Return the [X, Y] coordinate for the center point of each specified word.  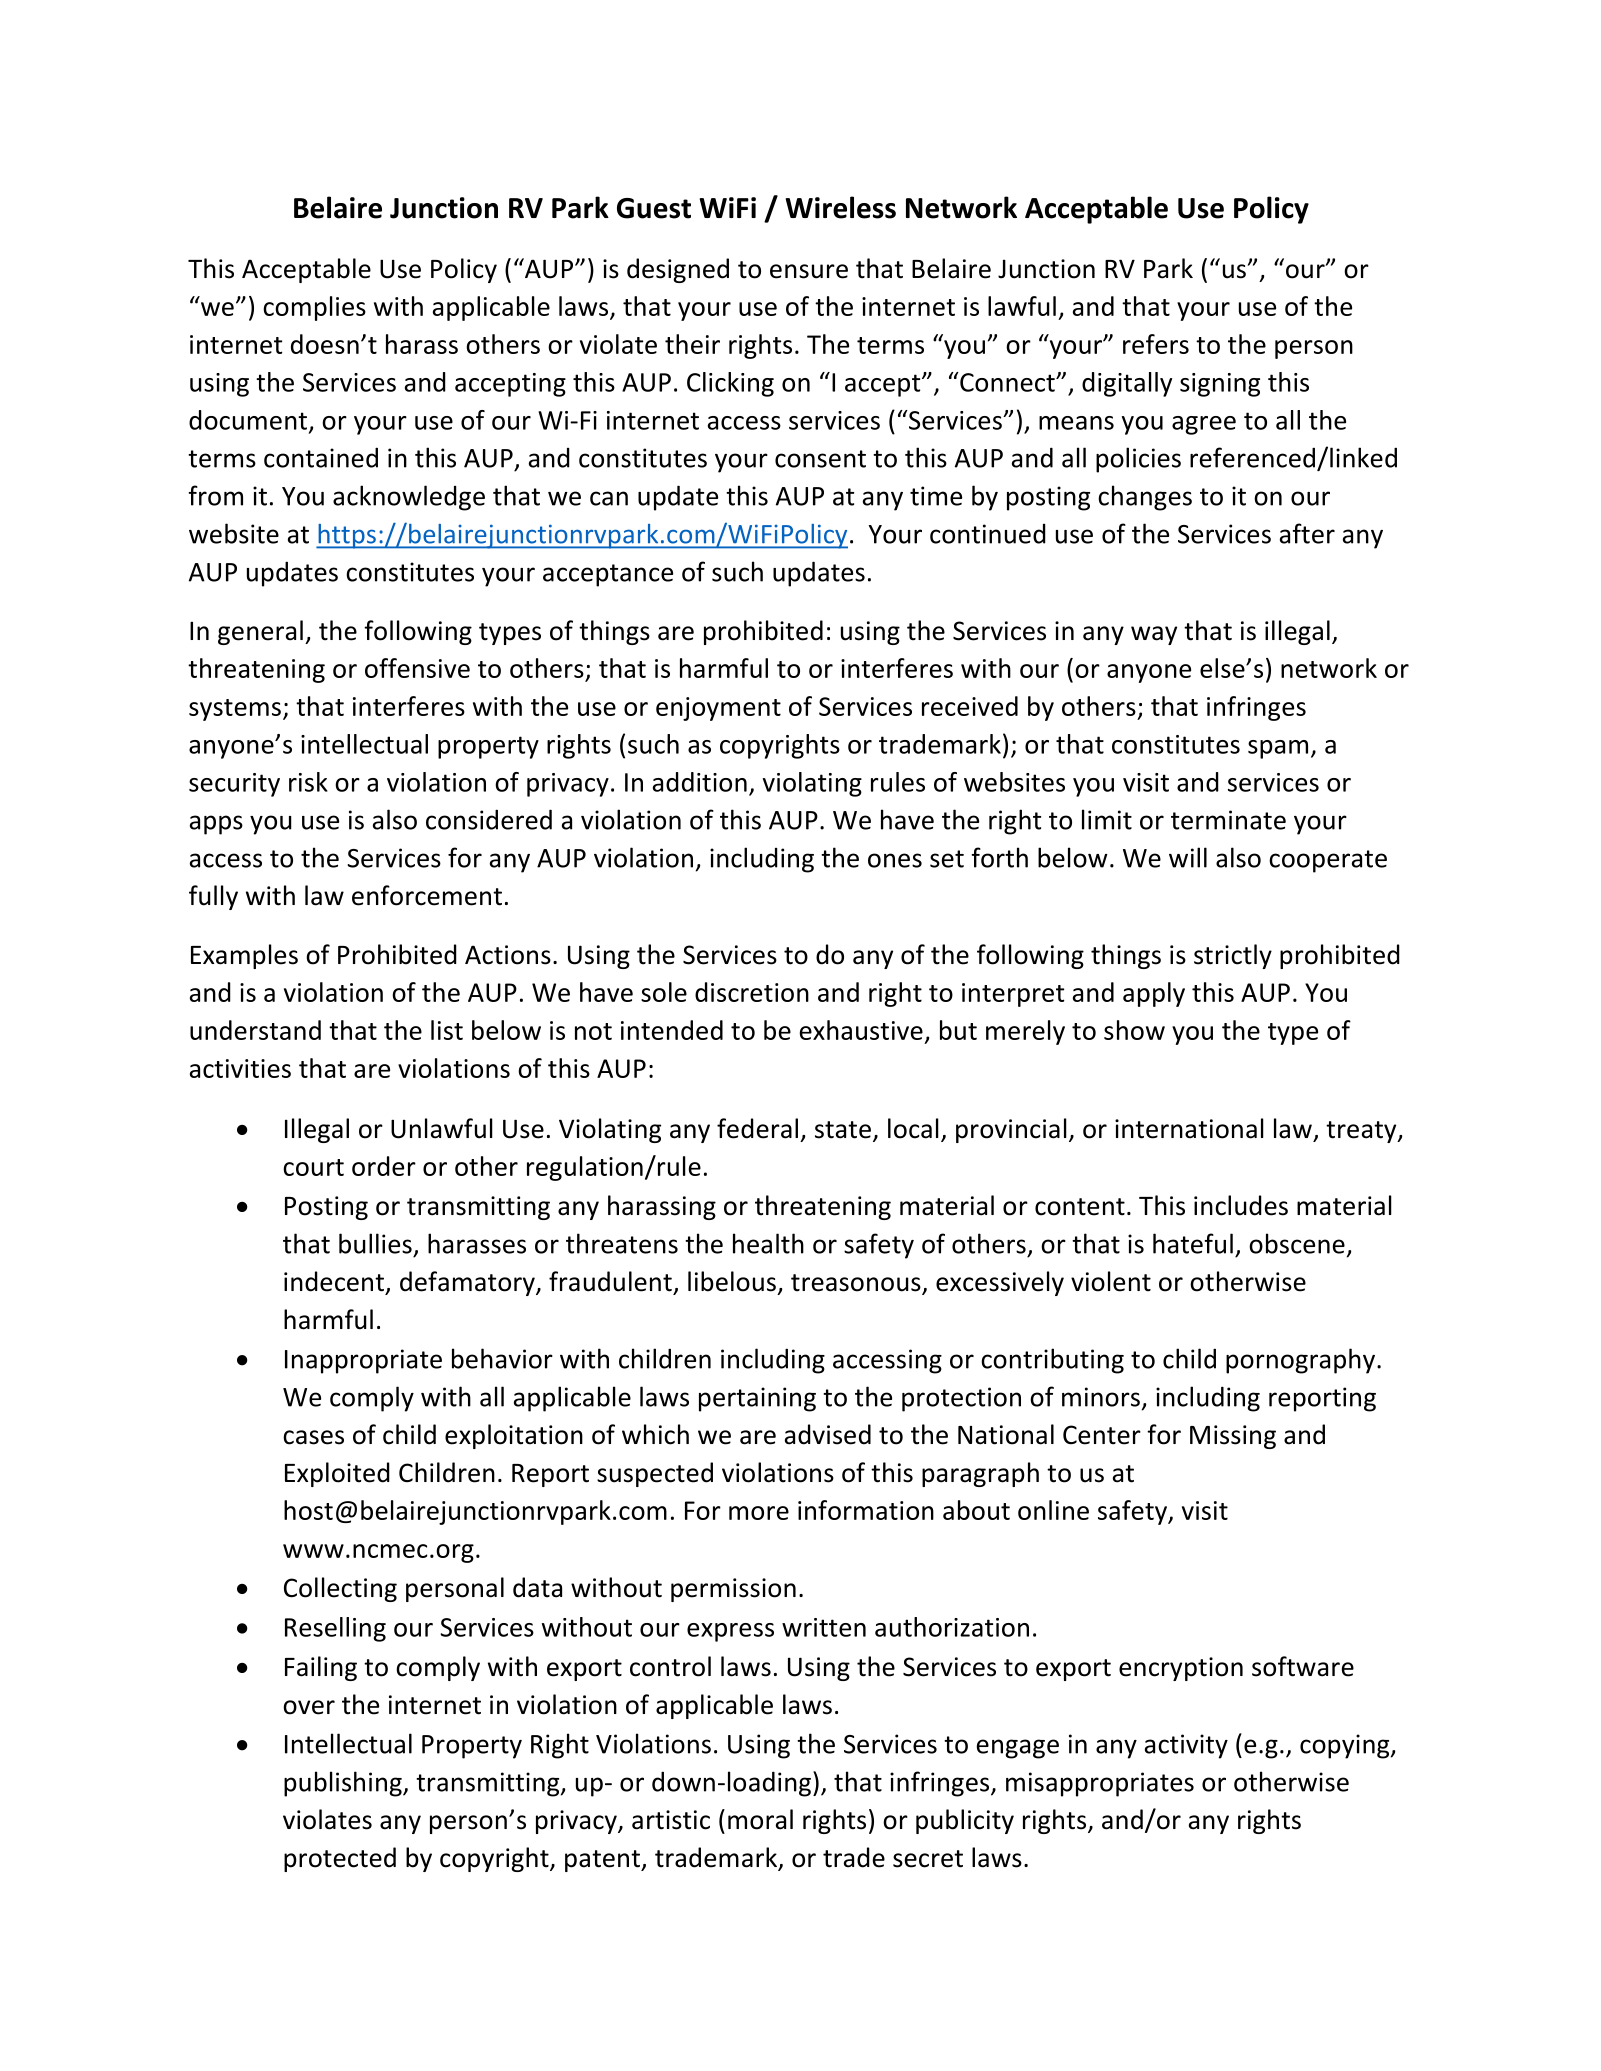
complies [314, 308]
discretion [752, 992]
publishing [344, 1784]
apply [1154, 994]
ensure [809, 271]
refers [1156, 344]
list [447, 1030]
